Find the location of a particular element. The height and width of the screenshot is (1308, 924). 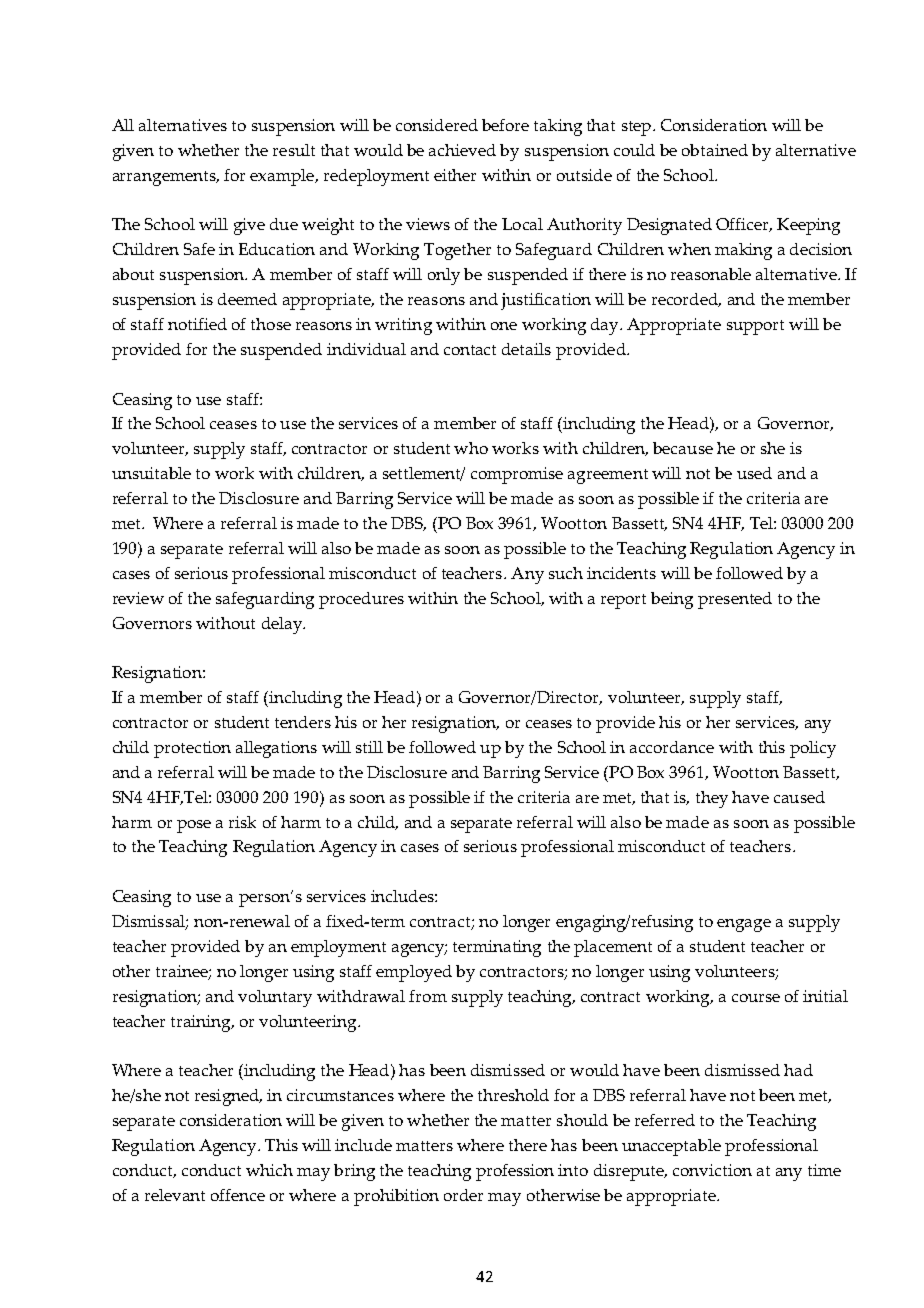

presented is located at coordinates (735, 600).
